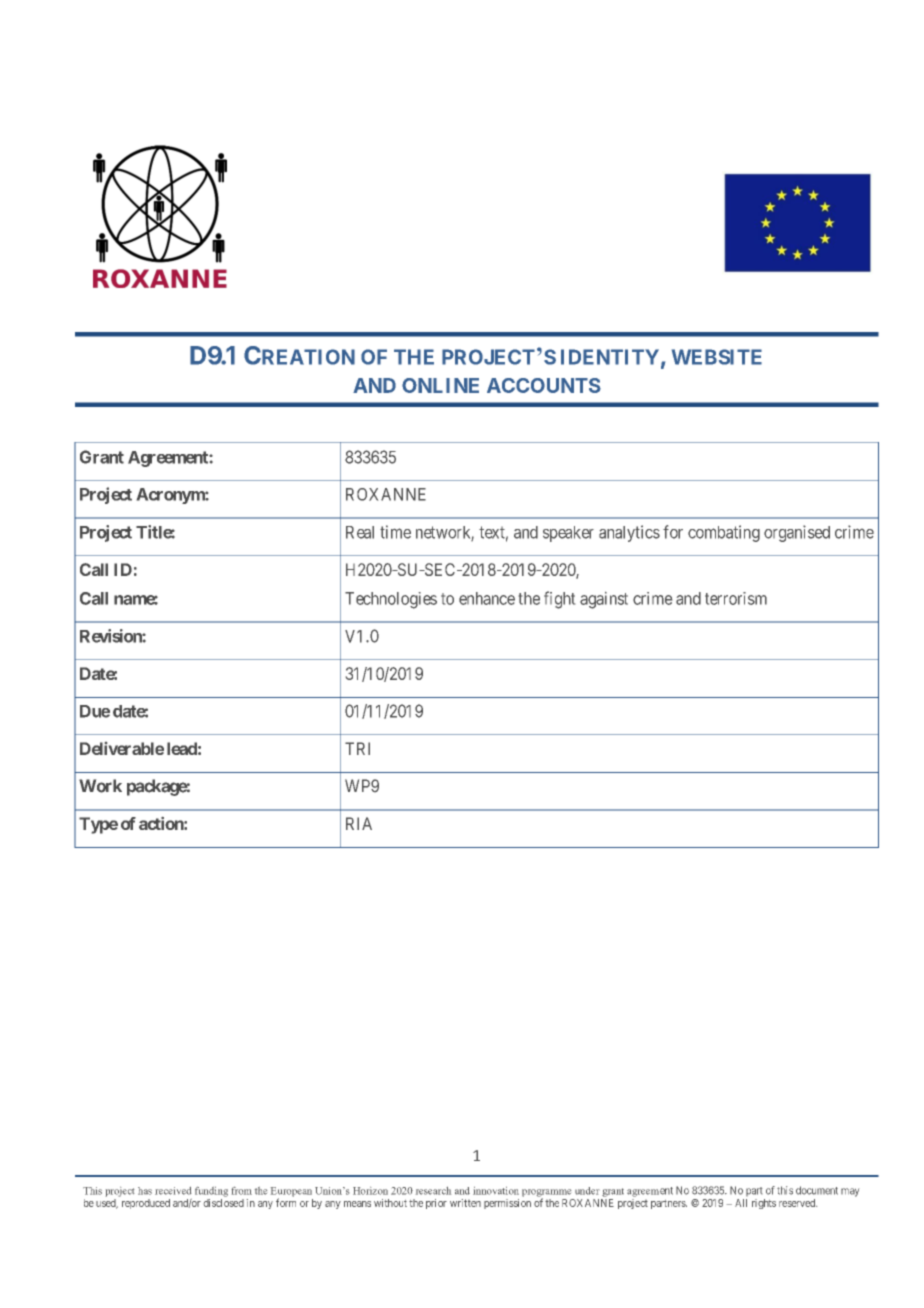 This page has height=1308, width=924. I want to click on TRI, so click(357, 748).
